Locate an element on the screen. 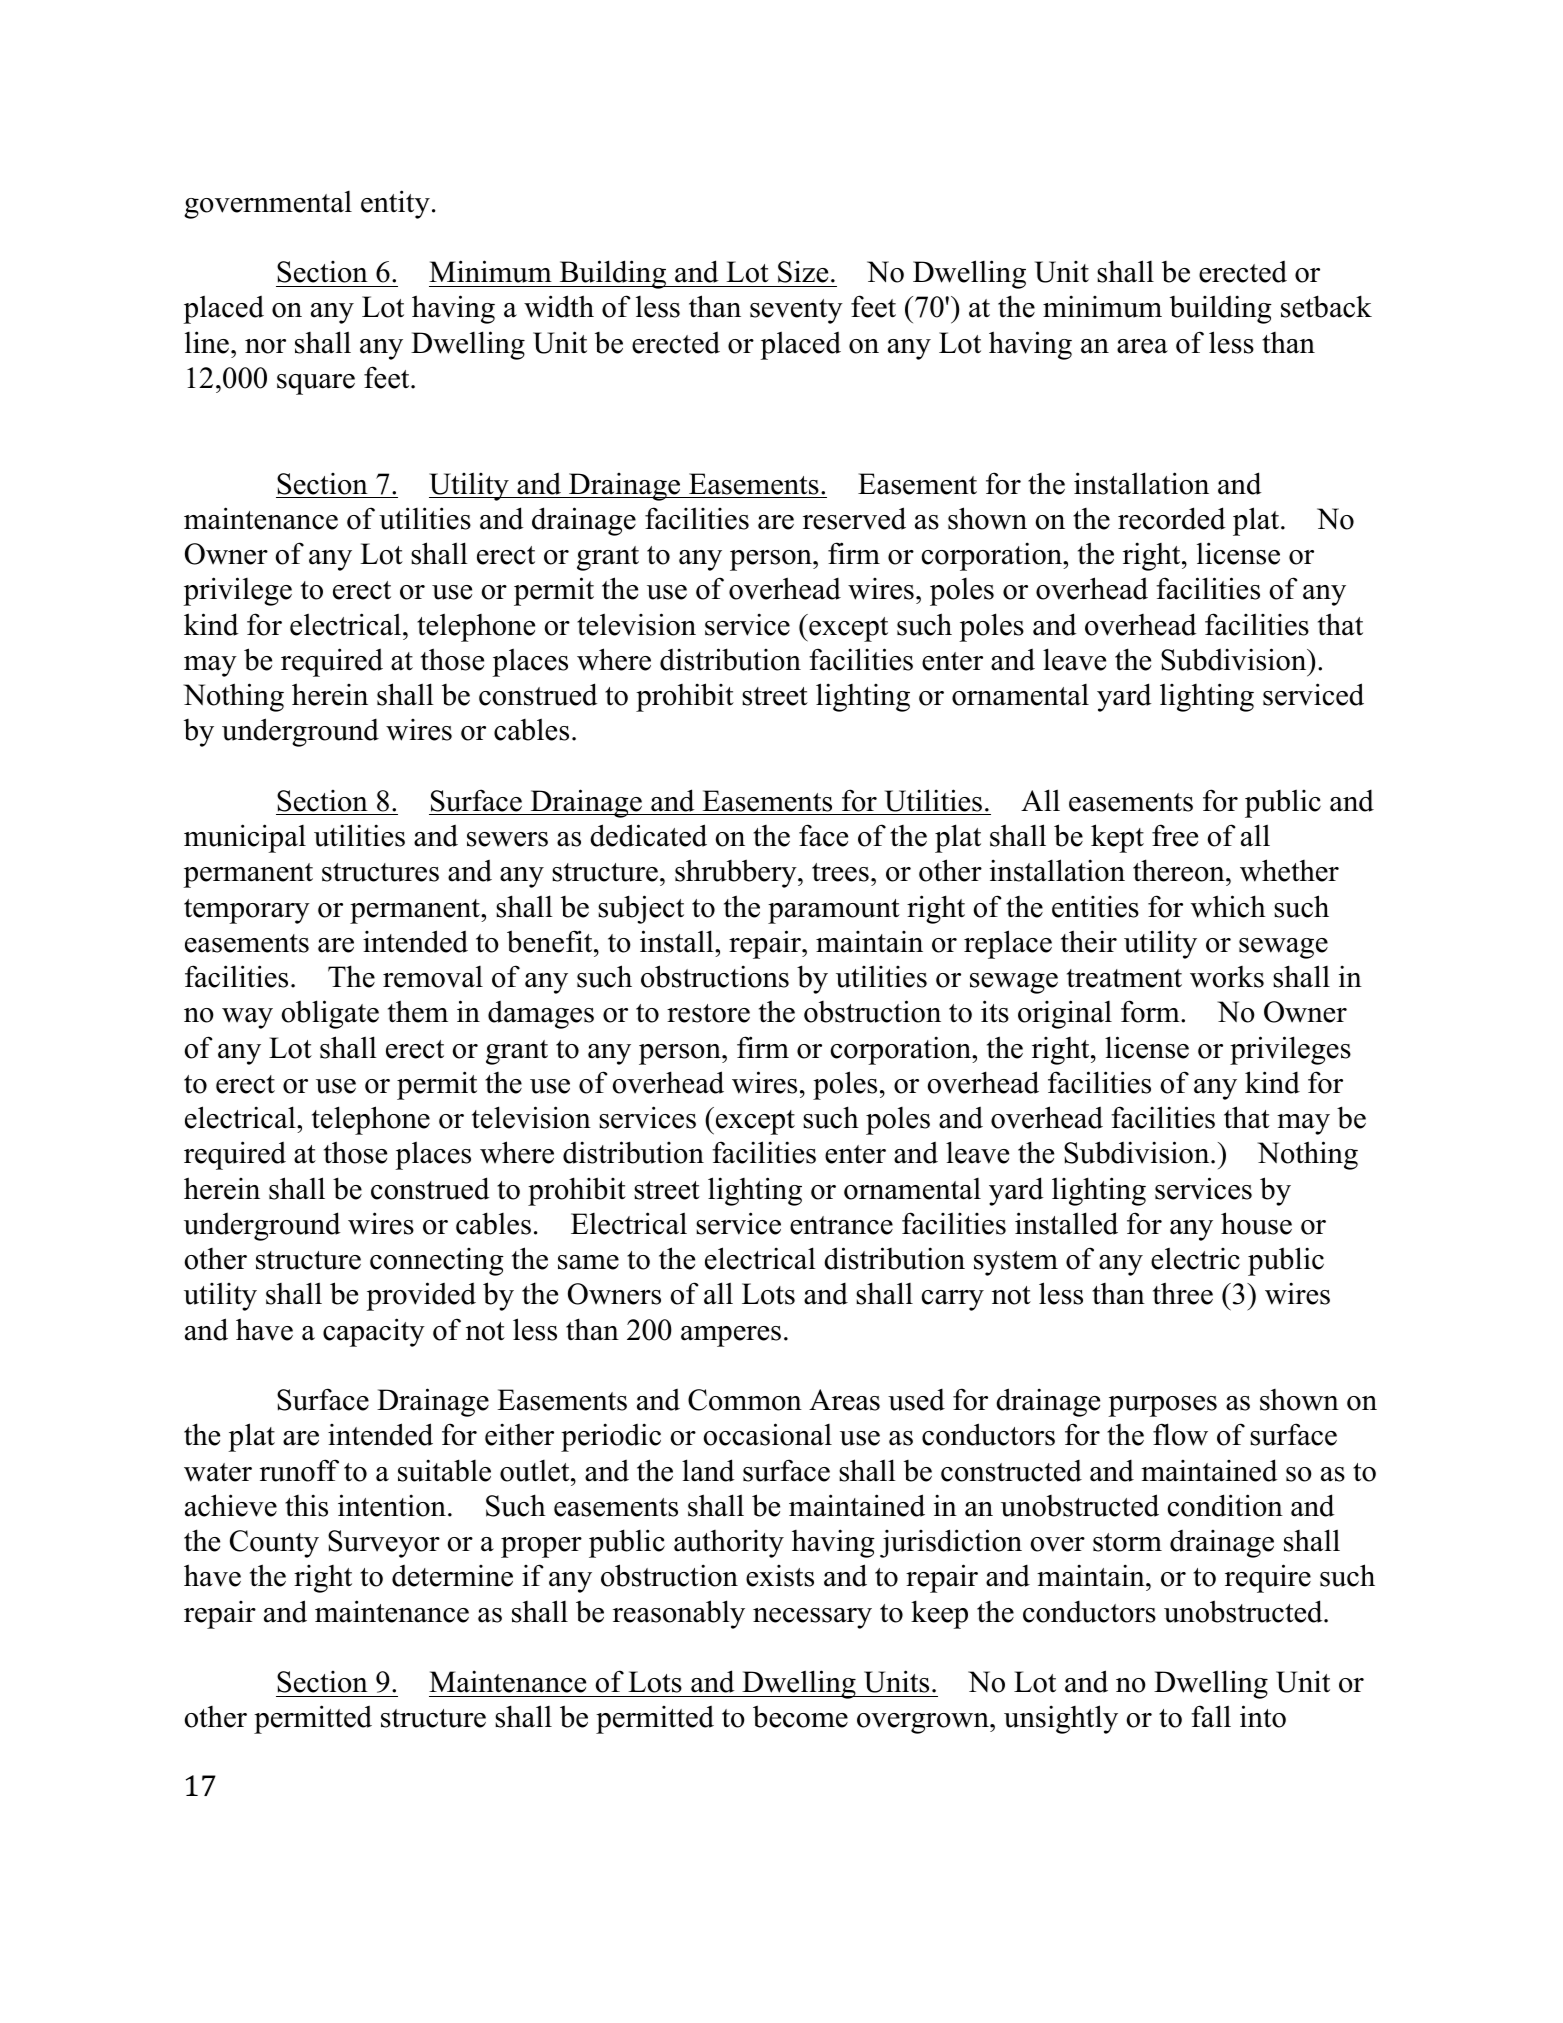  house is located at coordinates (1256, 1223).
